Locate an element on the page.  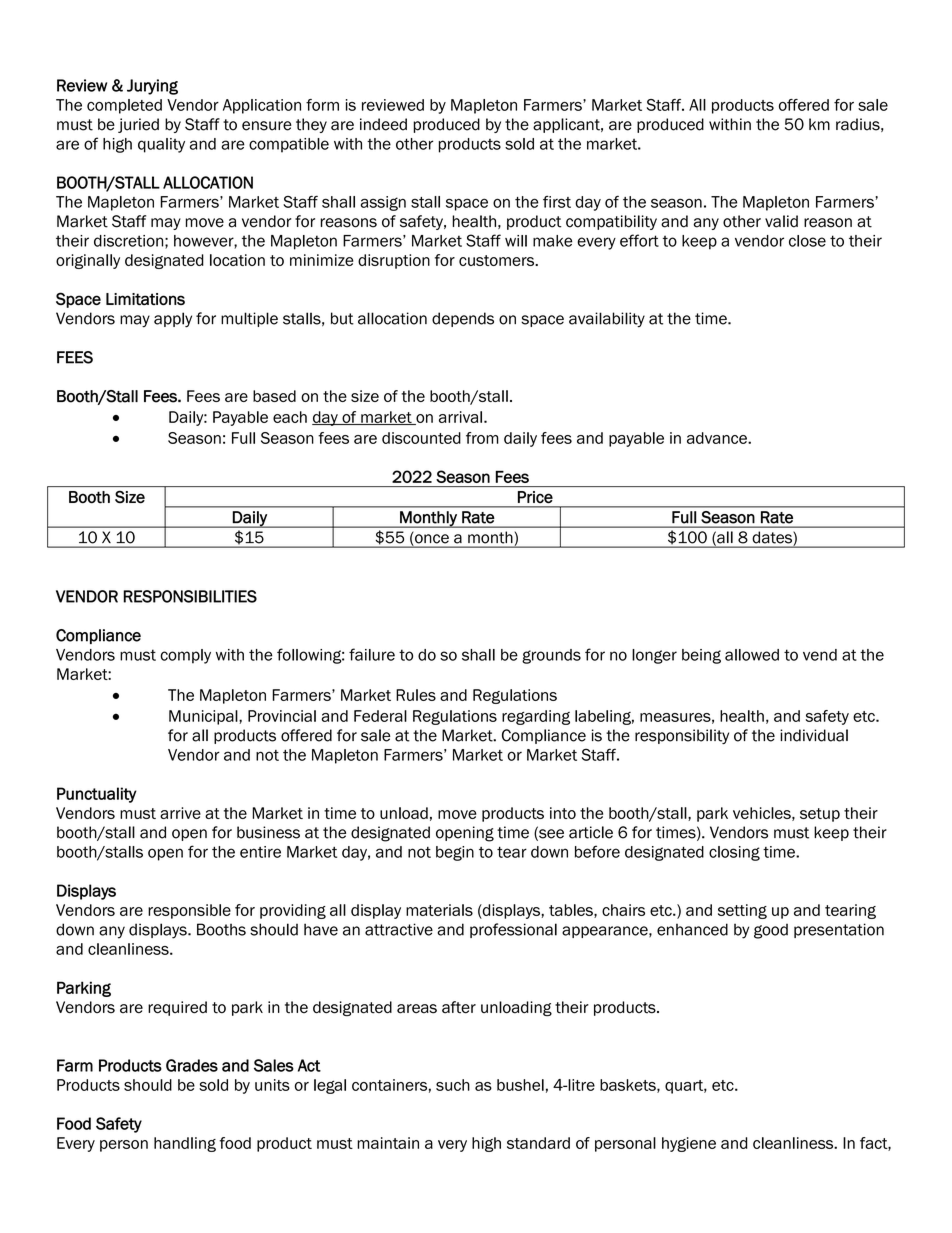
handling is located at coordinates (185, 1144).
